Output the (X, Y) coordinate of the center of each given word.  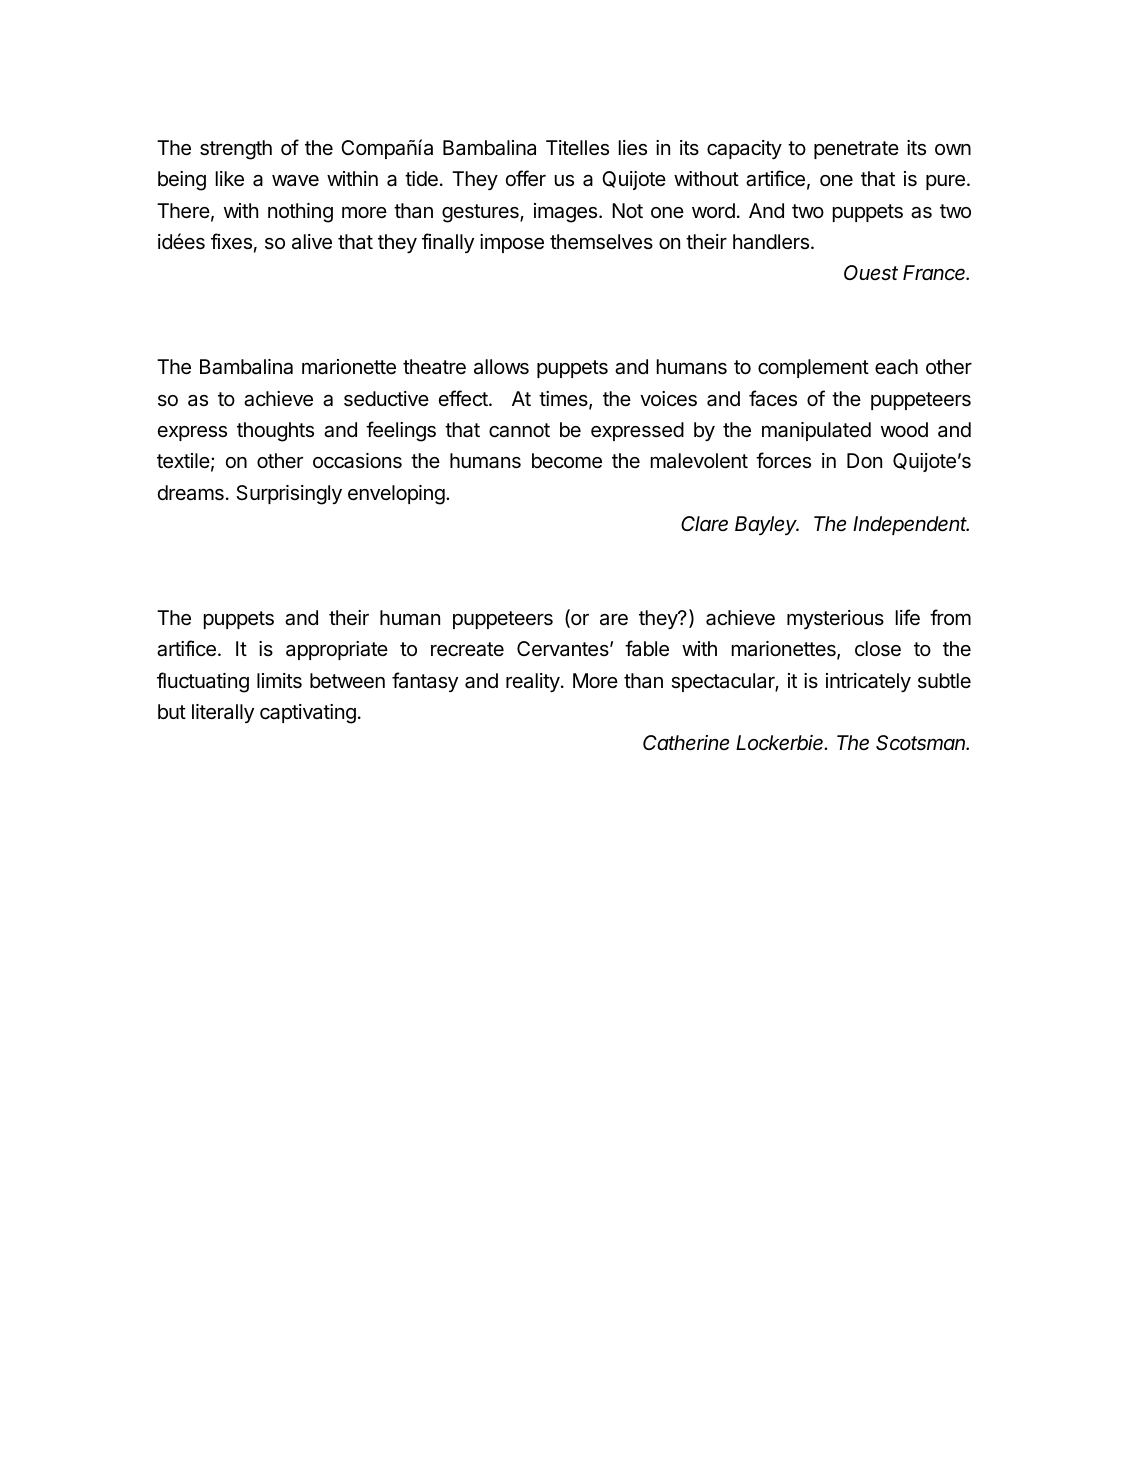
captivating (308, 714)
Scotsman (922, 743)
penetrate (856, 150)
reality (533, 682)
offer (526, 178)
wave (295, 180)
